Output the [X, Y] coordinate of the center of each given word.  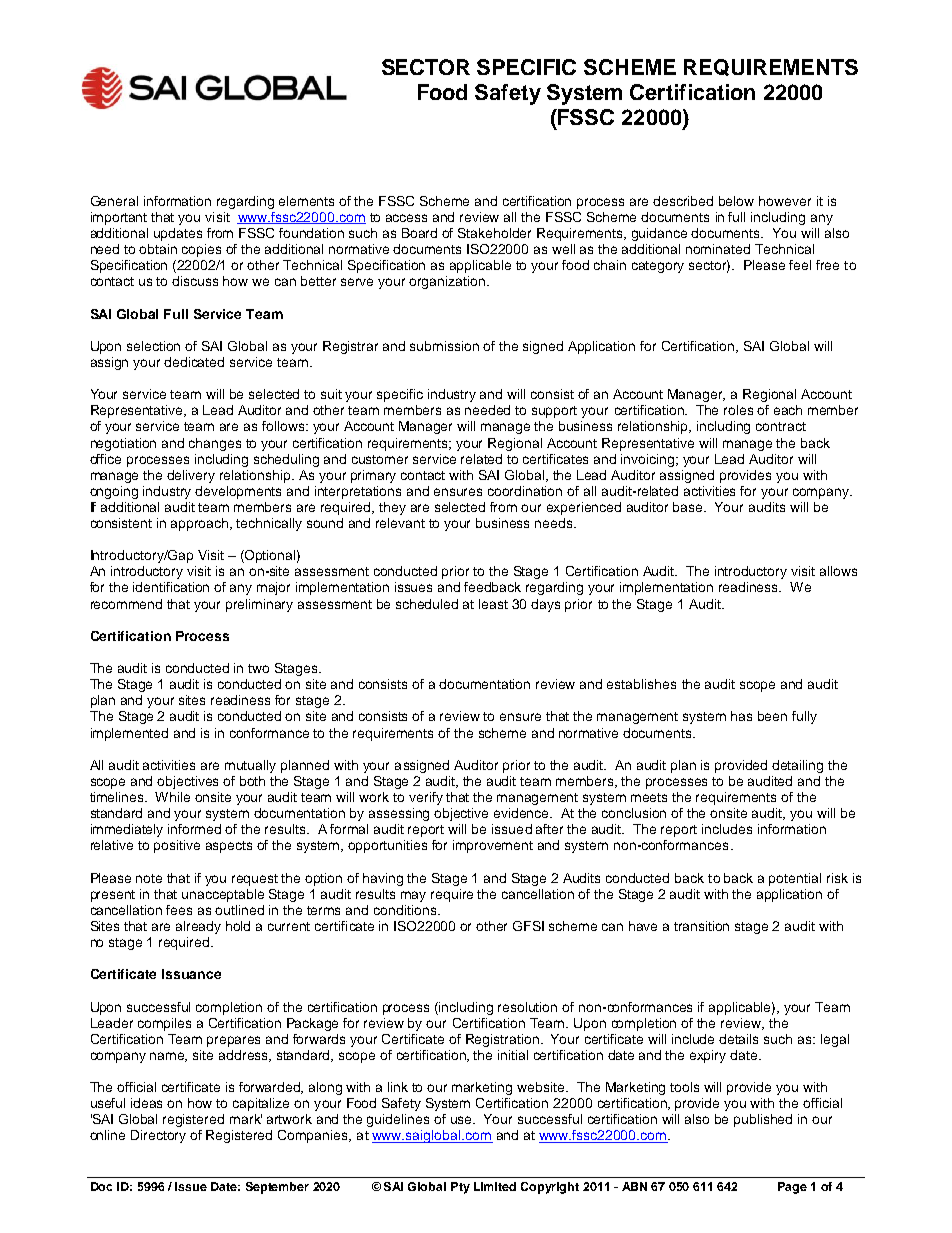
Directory [158, 1136]
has [741, 716]
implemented [129, 734]
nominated [718, 249]
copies [201, 250]
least [493, 604]
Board [419, 233]
